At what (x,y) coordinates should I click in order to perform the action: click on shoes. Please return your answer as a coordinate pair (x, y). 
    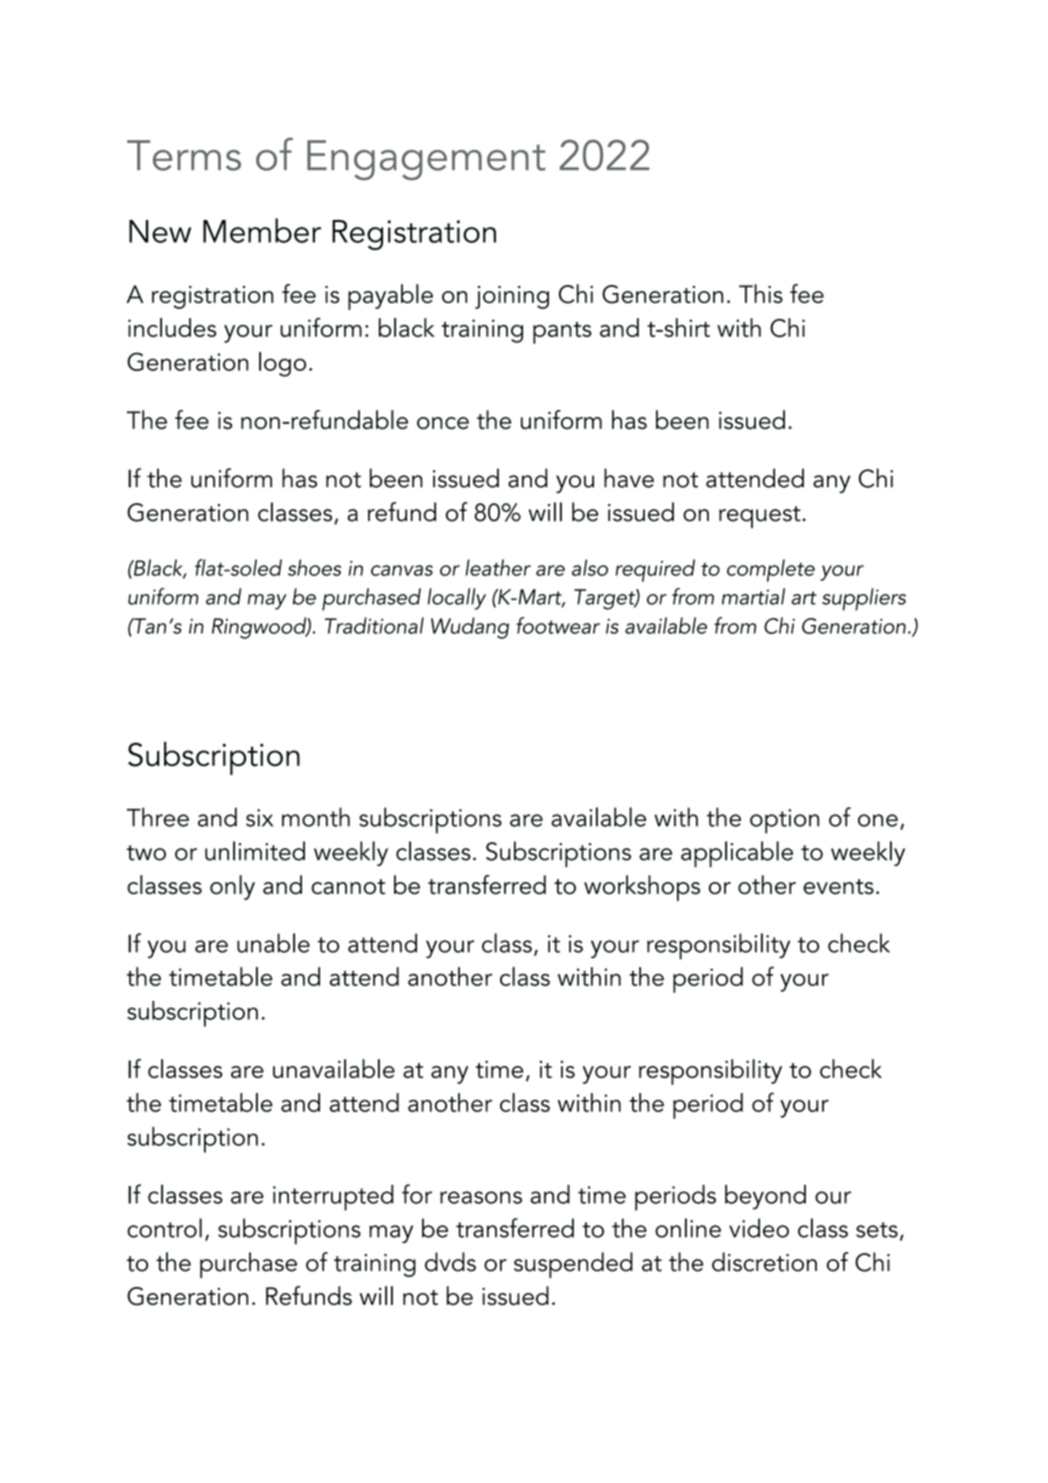
    Looking at the image, I should click on (314, 567).
